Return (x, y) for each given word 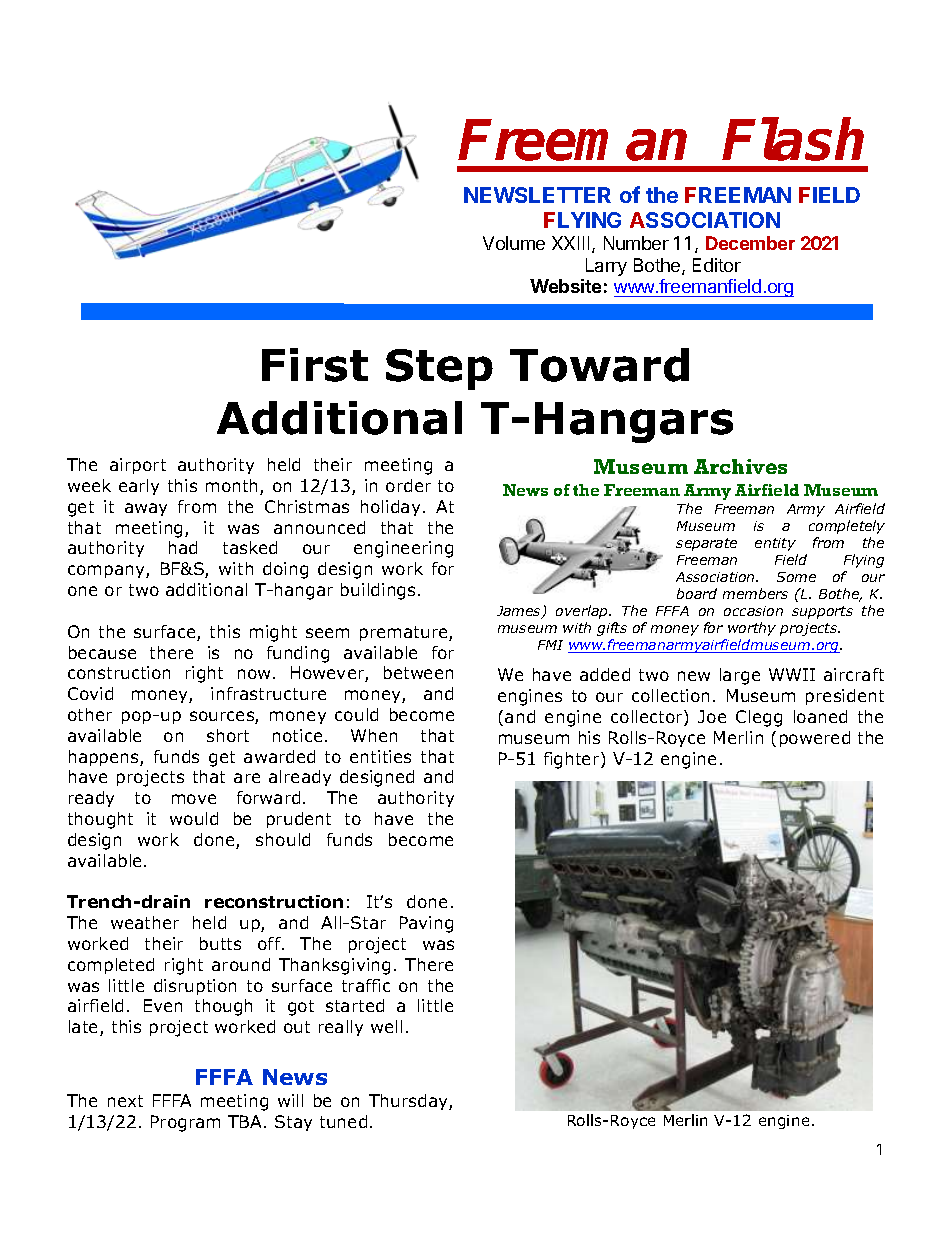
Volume (514, 243)
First (315, 365)
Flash (793, 139)
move (194, 799)
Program (185, 1123)
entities (380, 756)
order (408, 485)
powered (815, 739)
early (139, 487)
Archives (740, 466)
